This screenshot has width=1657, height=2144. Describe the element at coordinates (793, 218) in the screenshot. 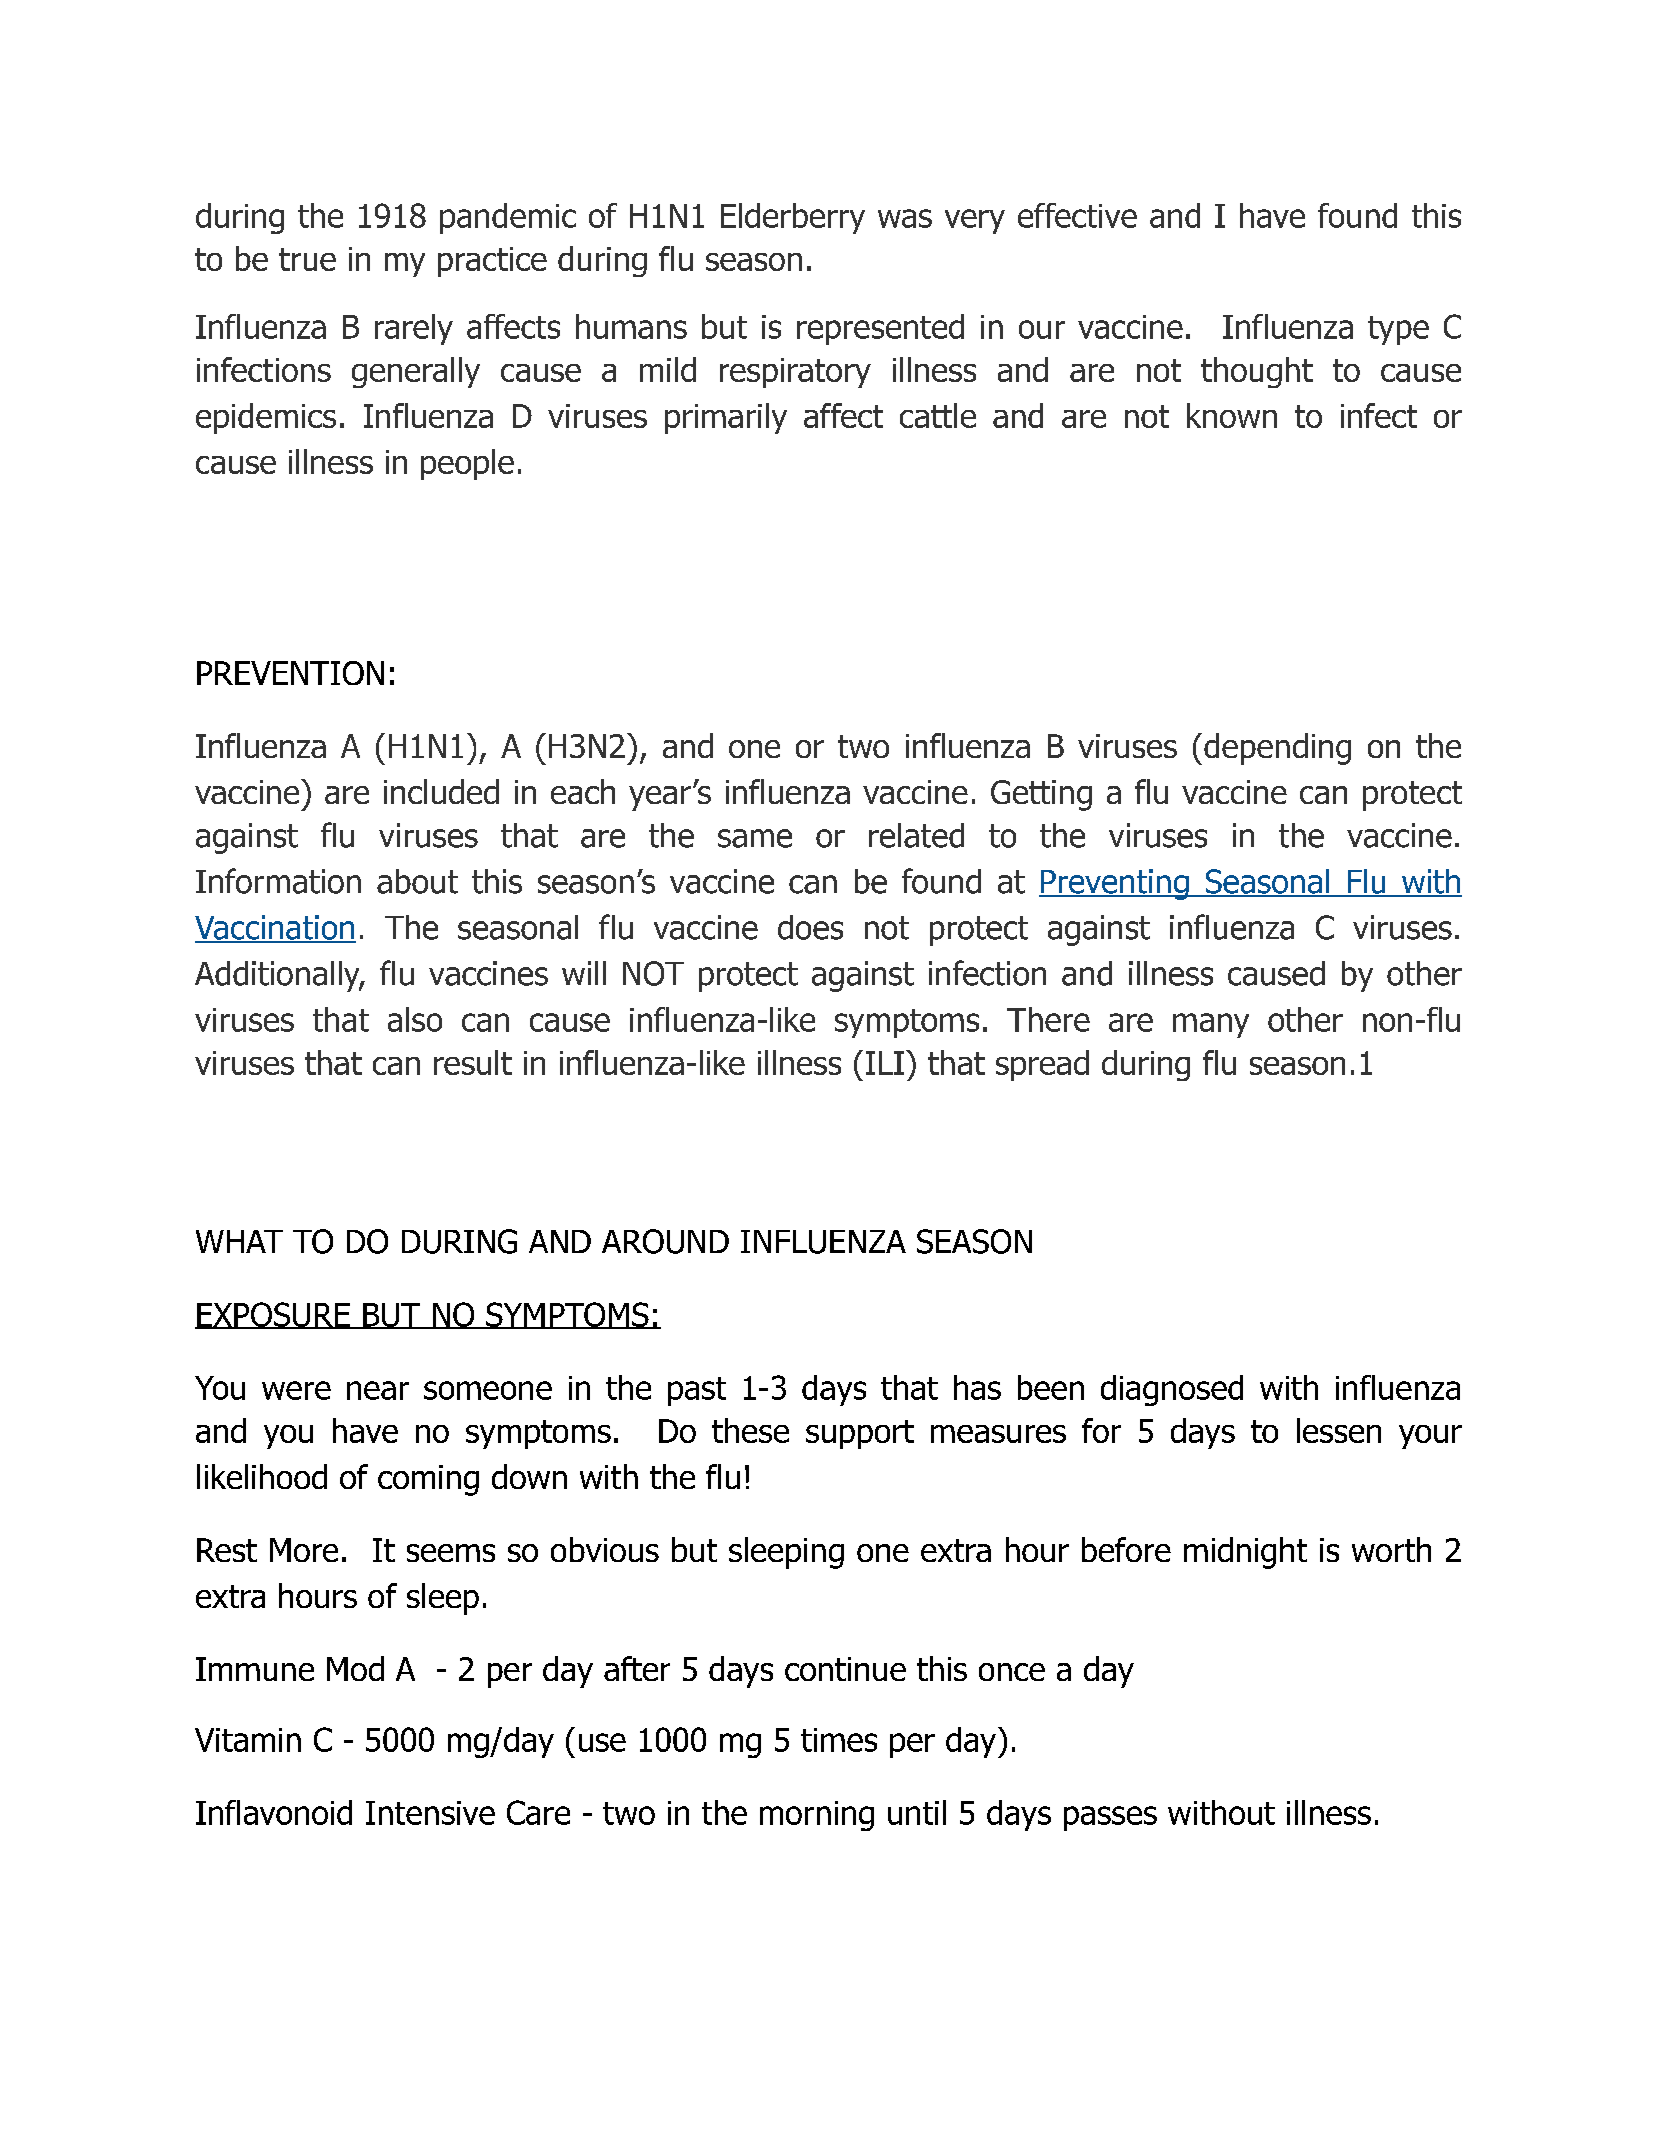

I see `Elderberry` at that location.
